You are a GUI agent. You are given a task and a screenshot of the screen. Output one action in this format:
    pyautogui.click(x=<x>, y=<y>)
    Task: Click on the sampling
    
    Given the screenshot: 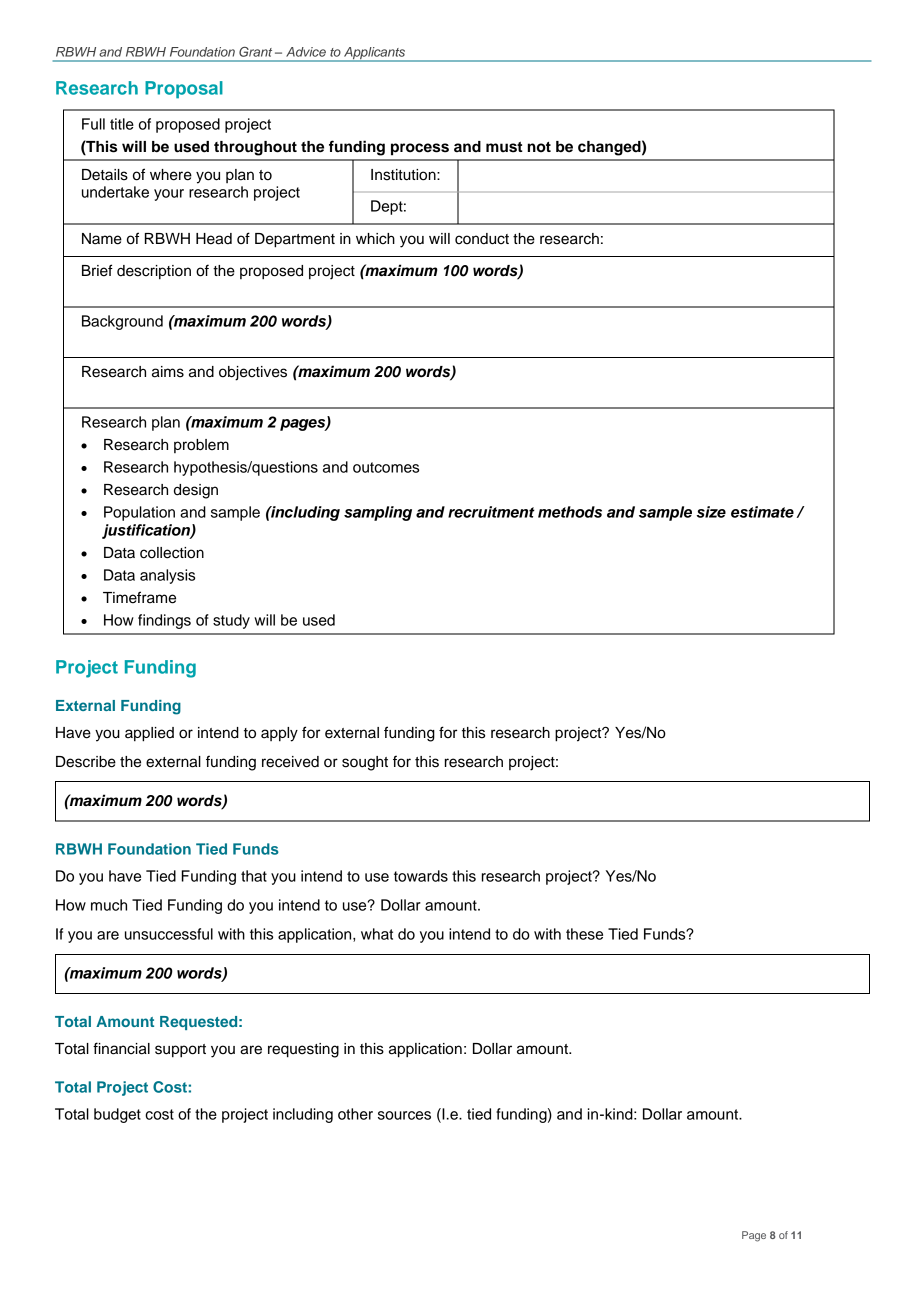 What is the action you would take?
    pyautogui.click(x=378, y=513)
